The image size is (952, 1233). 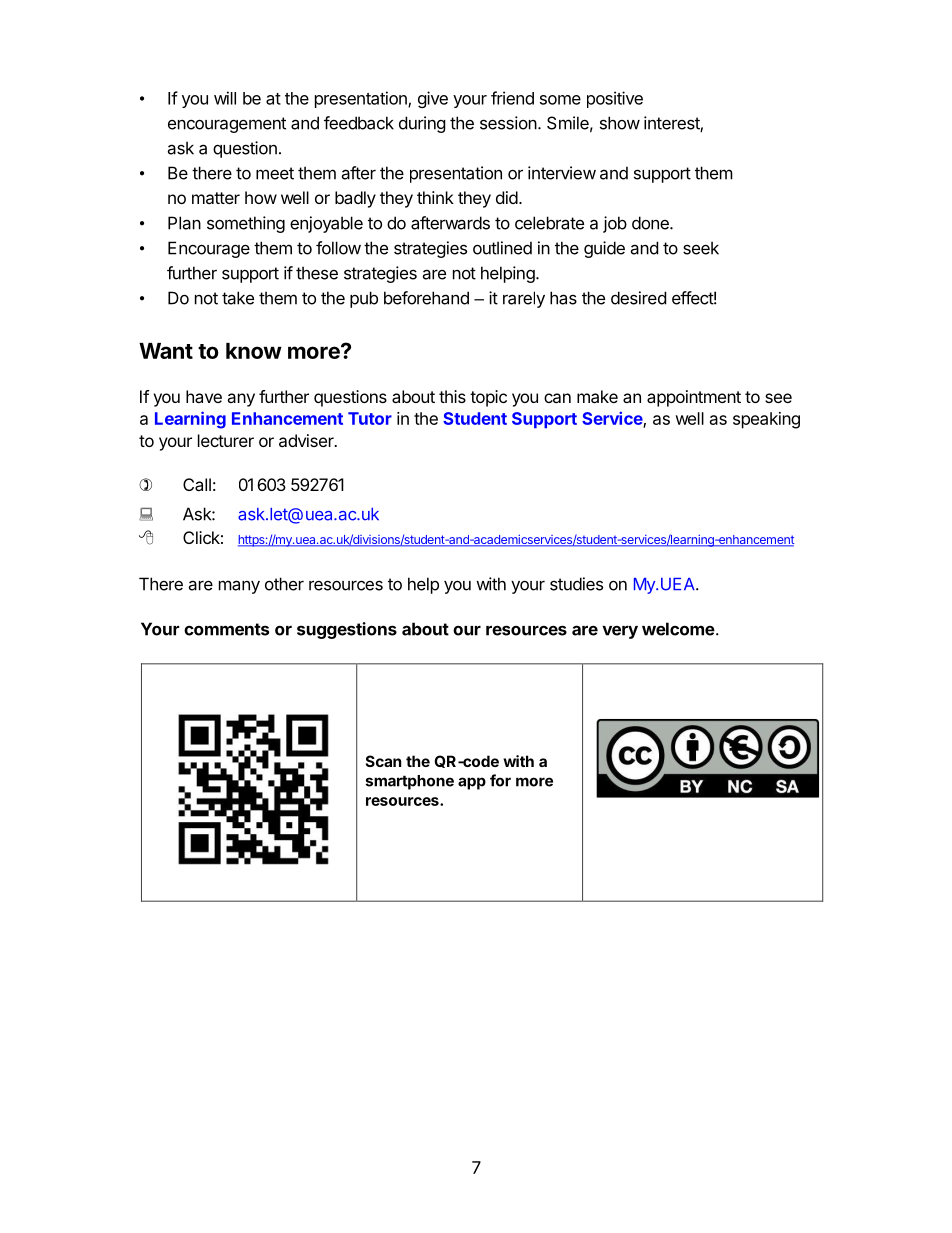 I want to click on will, so click(x=225, y=98).
